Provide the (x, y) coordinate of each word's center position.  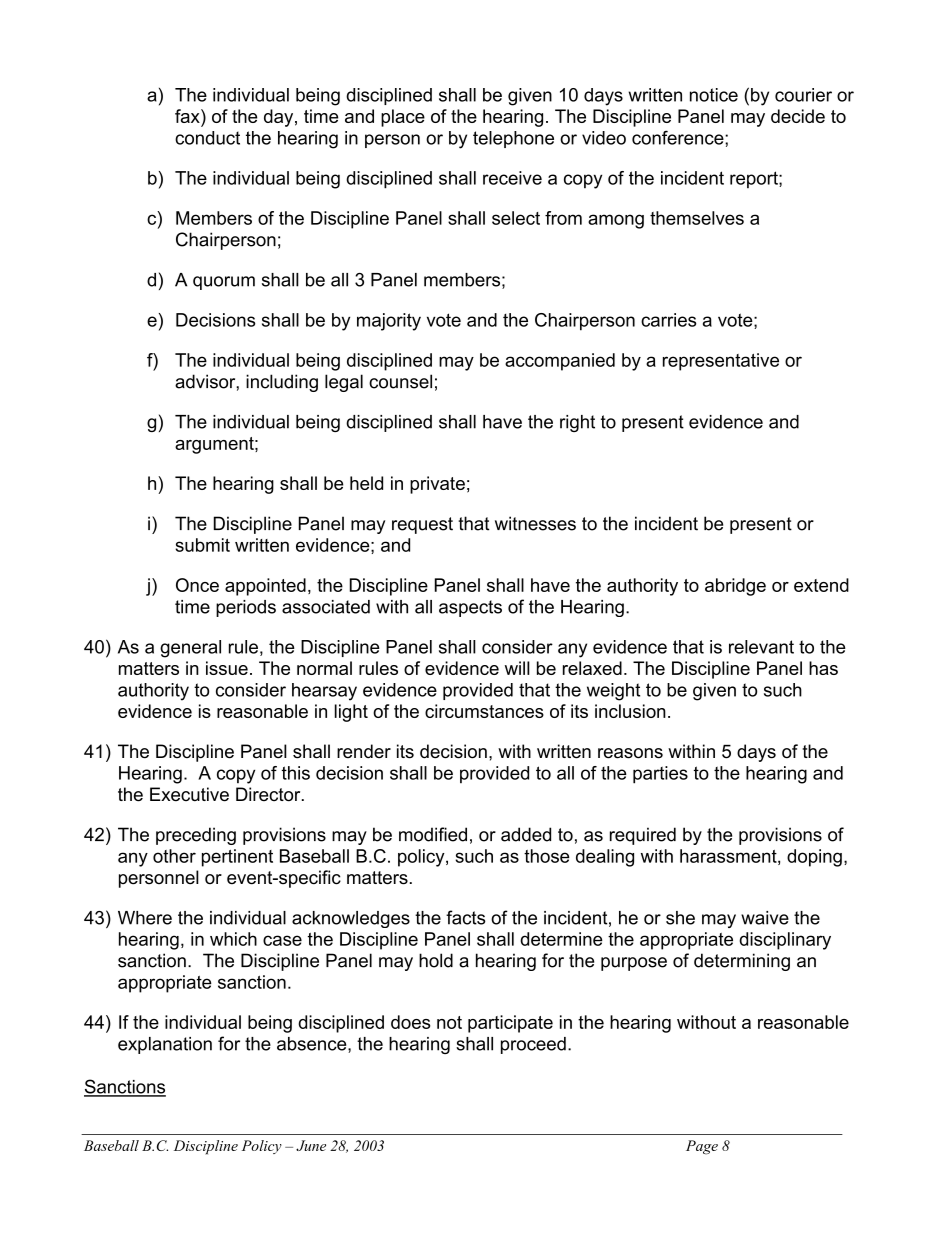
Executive (189, 794)
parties (660, 775)
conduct (207, 138)
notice (714, 95)
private (437, 485)
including (282, 383)
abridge (735, 587)
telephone (513, 139)
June (311, 1145)
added (526, 834)
